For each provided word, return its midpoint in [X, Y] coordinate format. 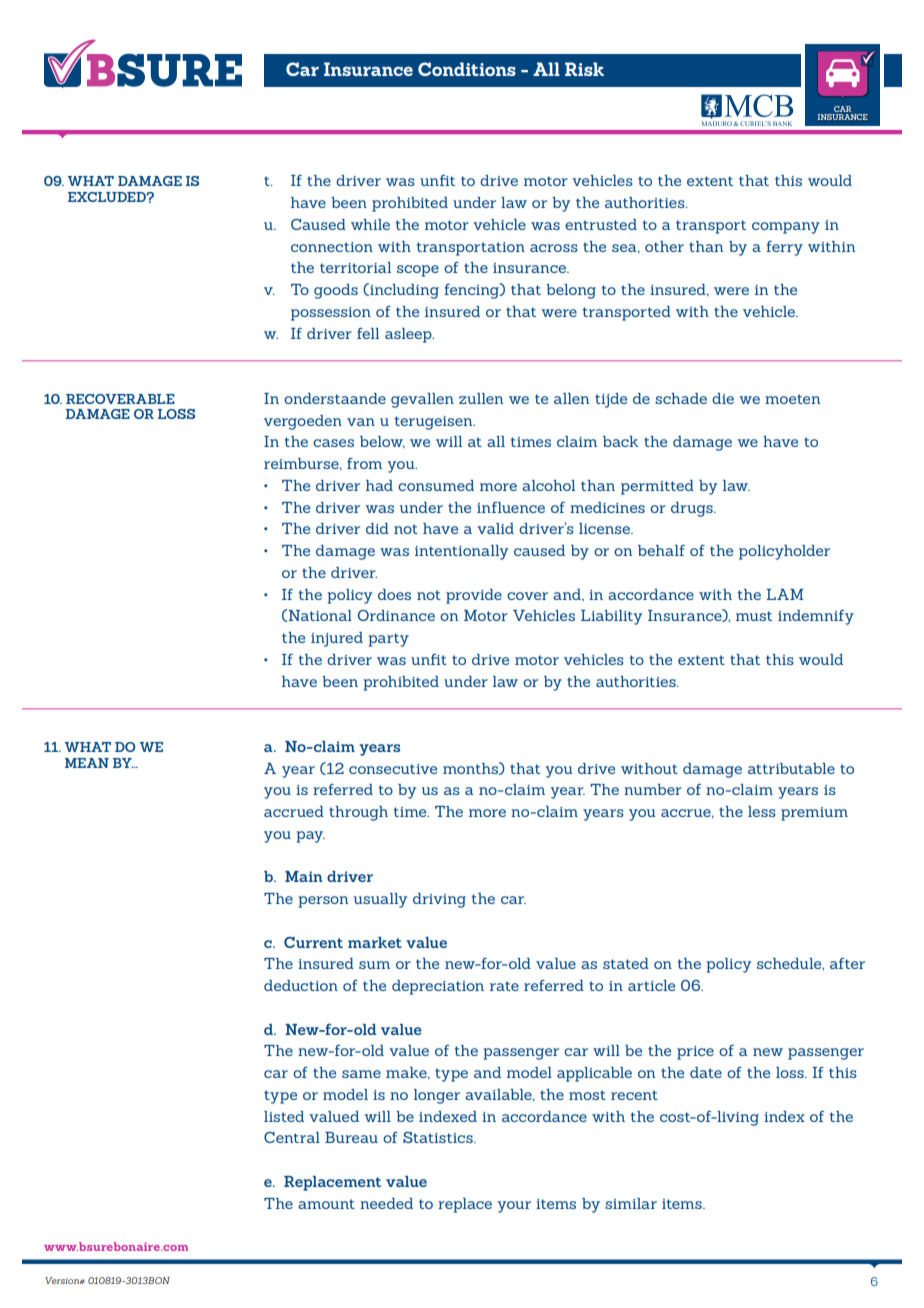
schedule [790, 964]
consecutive [393, 769]
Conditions [467, 69]
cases [333, 443]
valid [495, 528]
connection [332, 247]
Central [292, 1137]
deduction [301, 985]
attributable [791, 768]
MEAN [87, 763]
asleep [409, 335]
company [786, 228]
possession [331, 314]
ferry [784, 248]
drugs [693, 509]
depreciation [438, 987]
